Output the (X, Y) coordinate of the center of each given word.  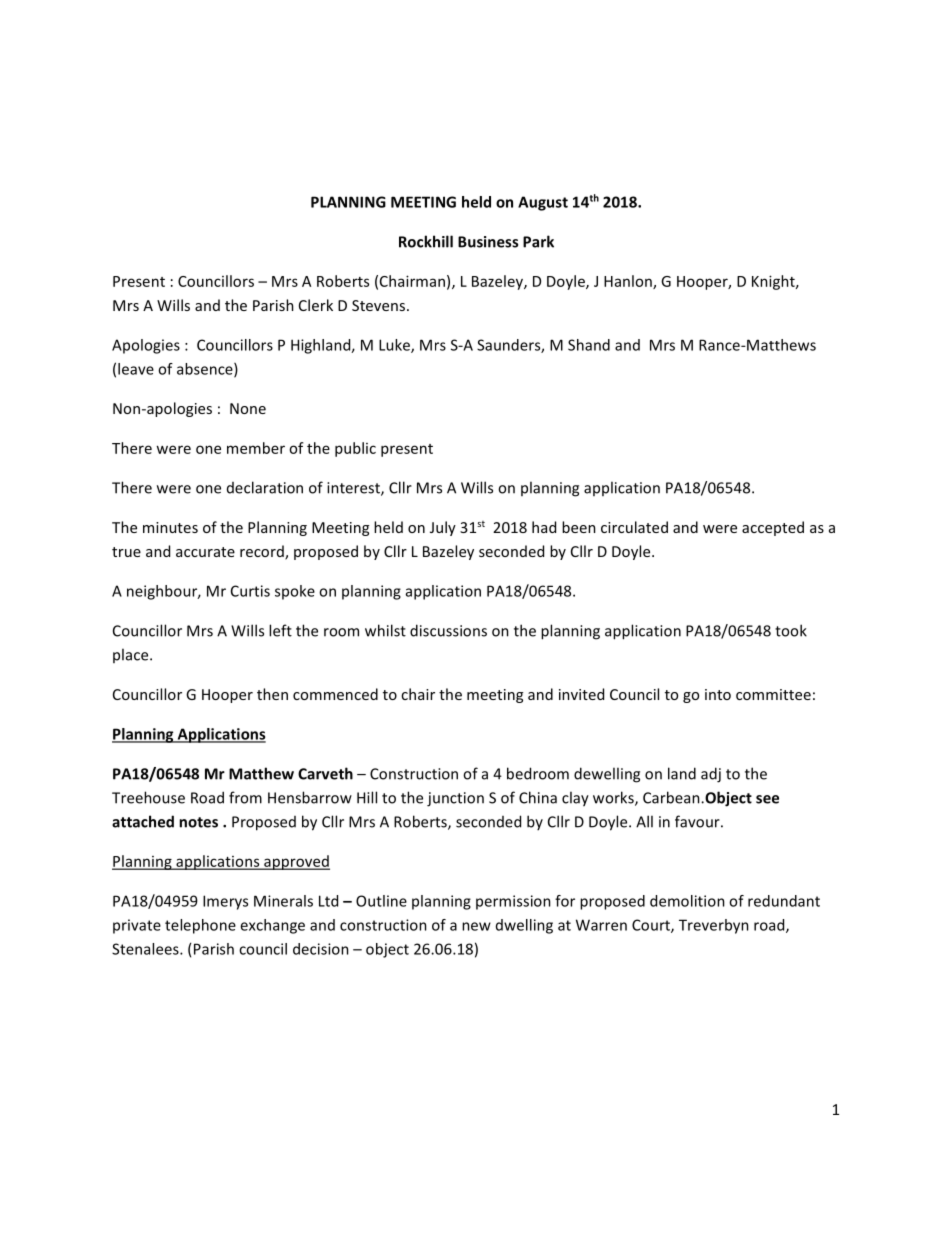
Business (488, 242)
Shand (589, 345)
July (443, 528)
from (245, 797)
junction (455, 799)
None (248, 408)
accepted (773, 528)
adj (711, 775)
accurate (205, 552)
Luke (395, 346)
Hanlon (629, 282)
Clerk (316, 305)
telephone (200, 926)
